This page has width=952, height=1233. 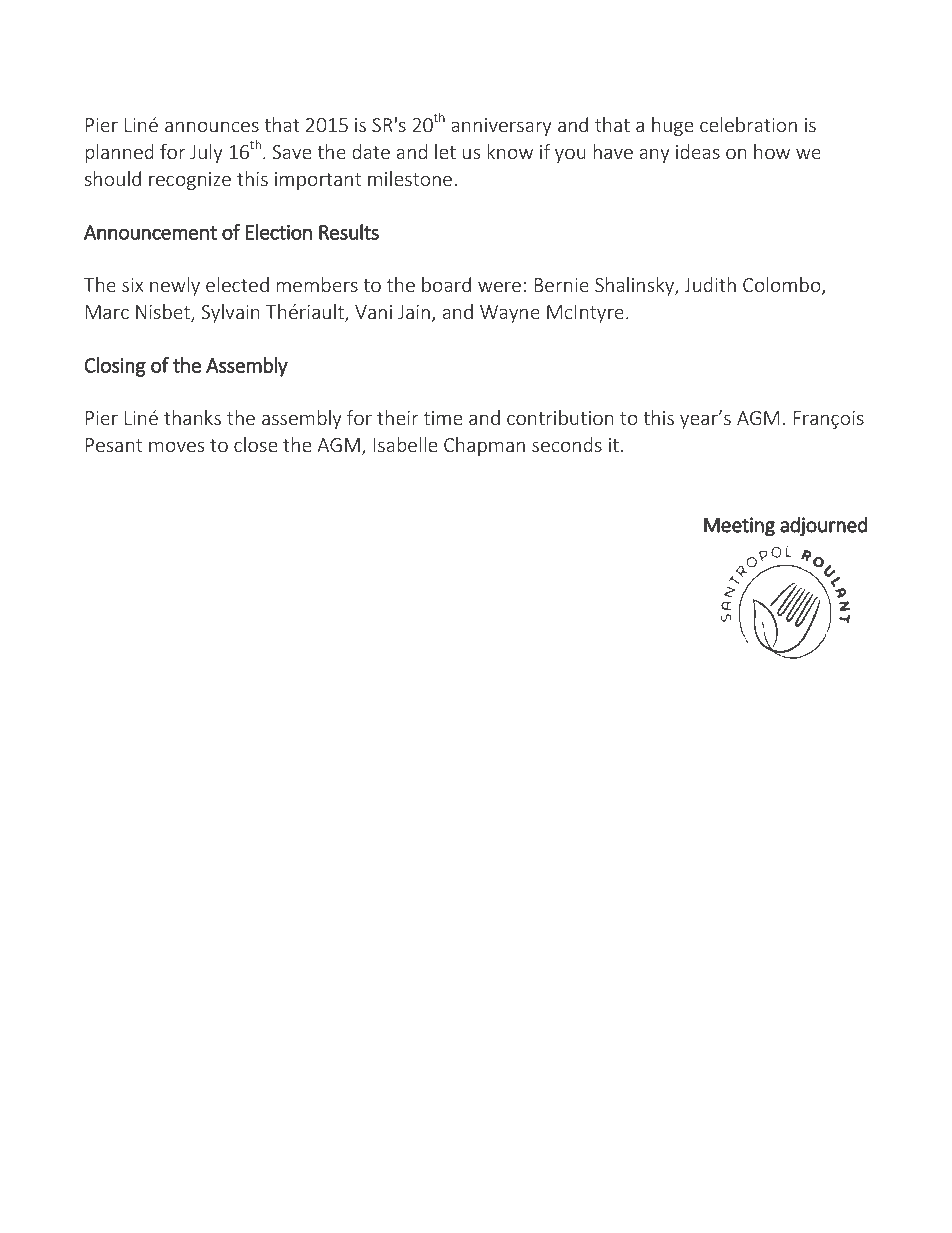 What do you see at coordinates (212, 126) in the page?
I see `announces` at bounding box center [212, 126].
